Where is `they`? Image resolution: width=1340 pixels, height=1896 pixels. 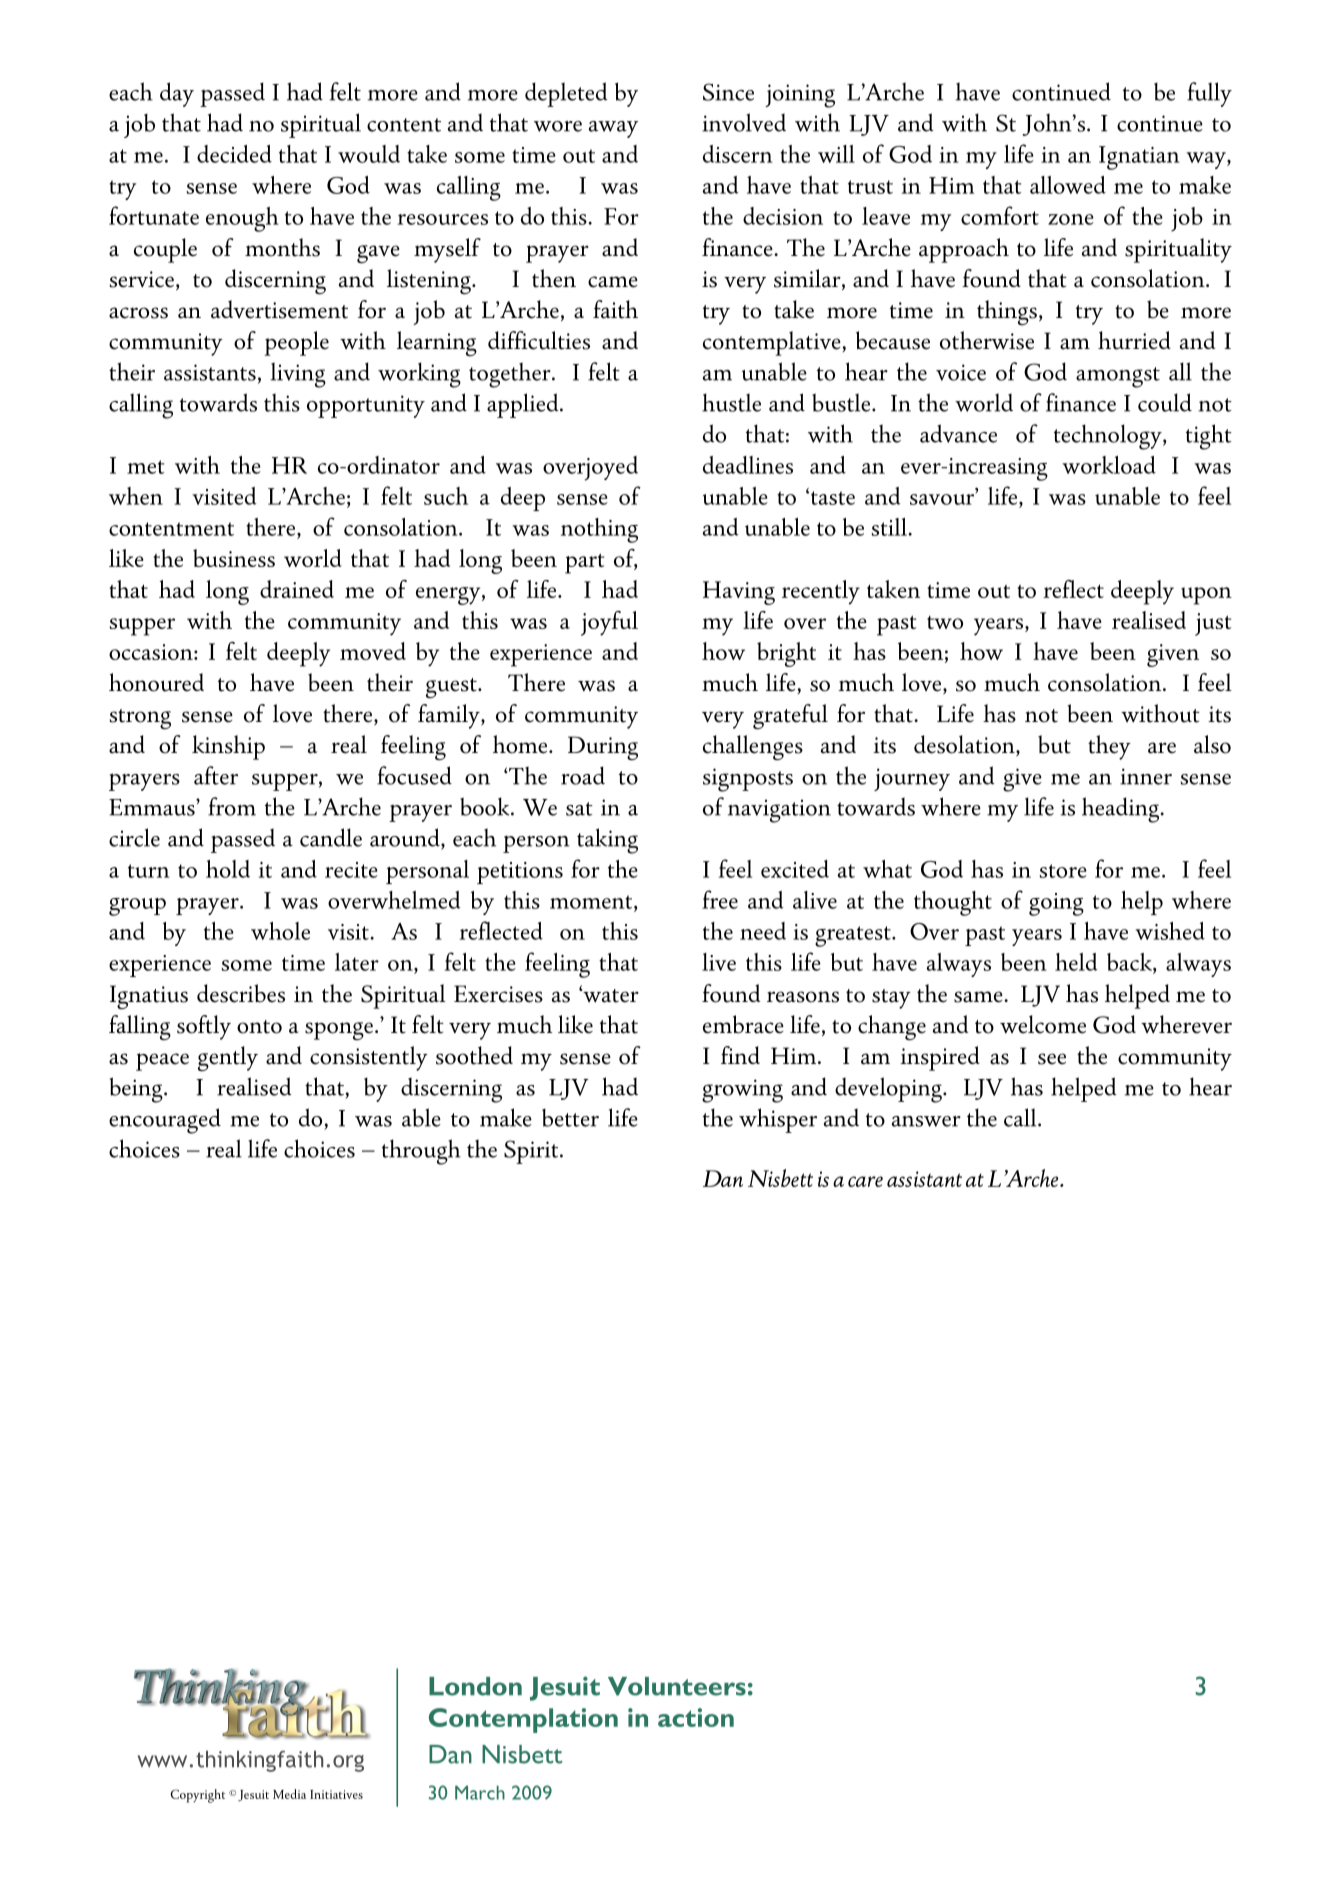 they is located at coordinates (1109, 747).
